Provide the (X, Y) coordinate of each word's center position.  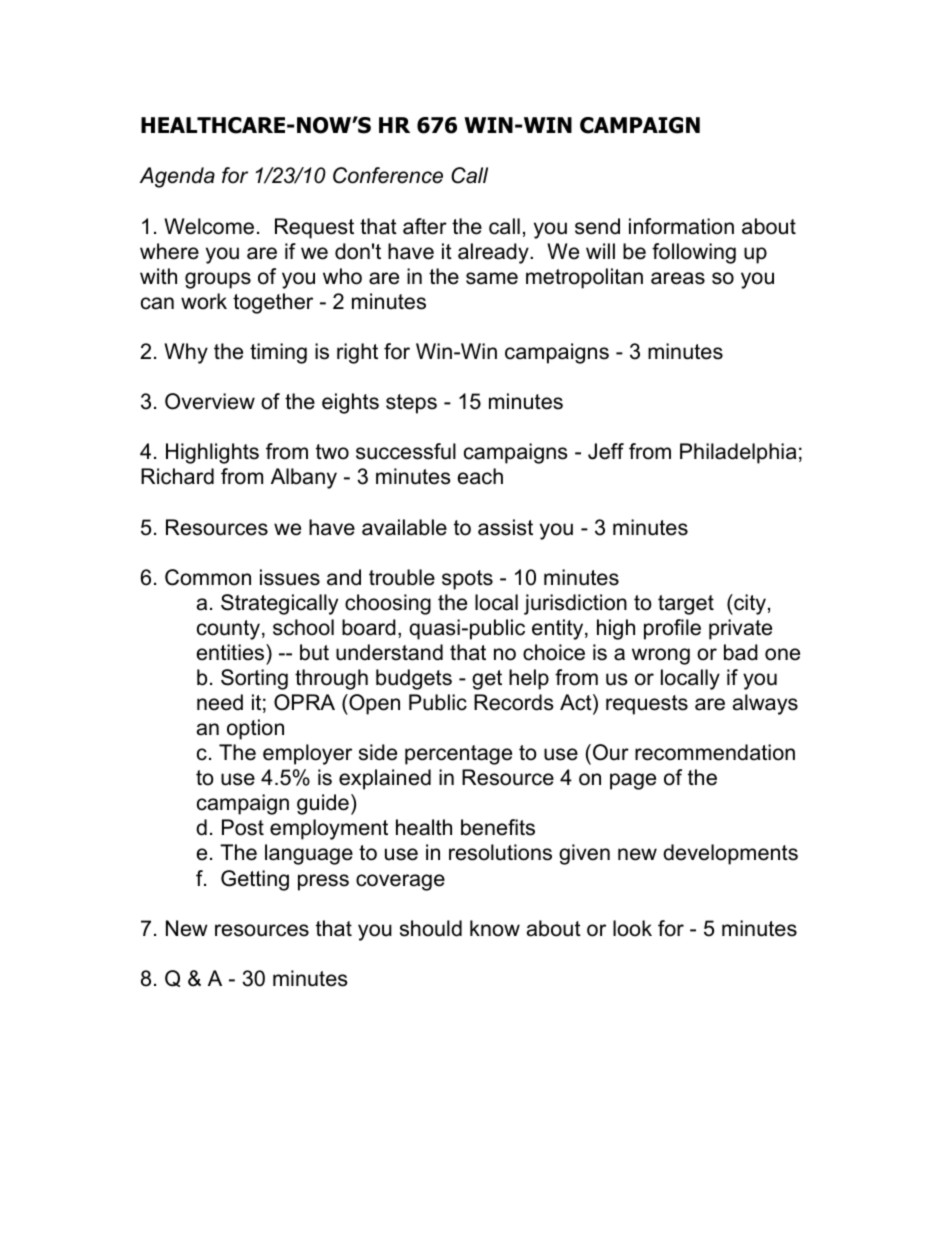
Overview (210, 401)
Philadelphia (738, 453)
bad (741, 652)
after (425, 226)
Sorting (254, 679)
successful (406, 451)
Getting (255, 880)
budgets (414, 679)
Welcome (209, 226)
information (681, 226)
